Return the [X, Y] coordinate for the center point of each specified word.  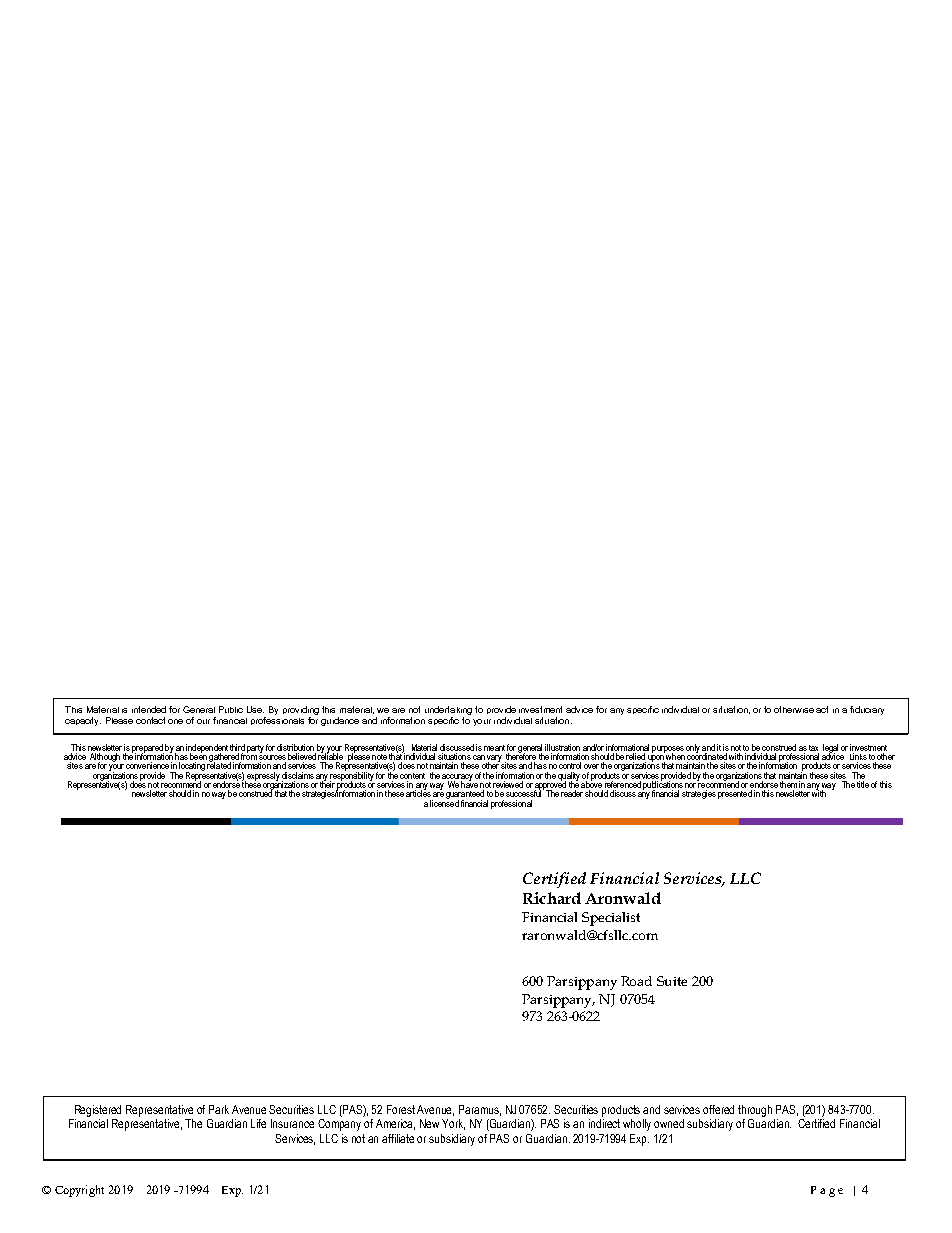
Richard [552, 898]
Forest [401, 1109]
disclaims [298, 775]
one [175, 721]
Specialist [611, 919]
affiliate [398, 1138]
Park [219, 1109]
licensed [444, 802]
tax [813, 748]
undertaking [448, 712]
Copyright [79, 1191]
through [755, 1111]
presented [735, 794]
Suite [672, 981]
